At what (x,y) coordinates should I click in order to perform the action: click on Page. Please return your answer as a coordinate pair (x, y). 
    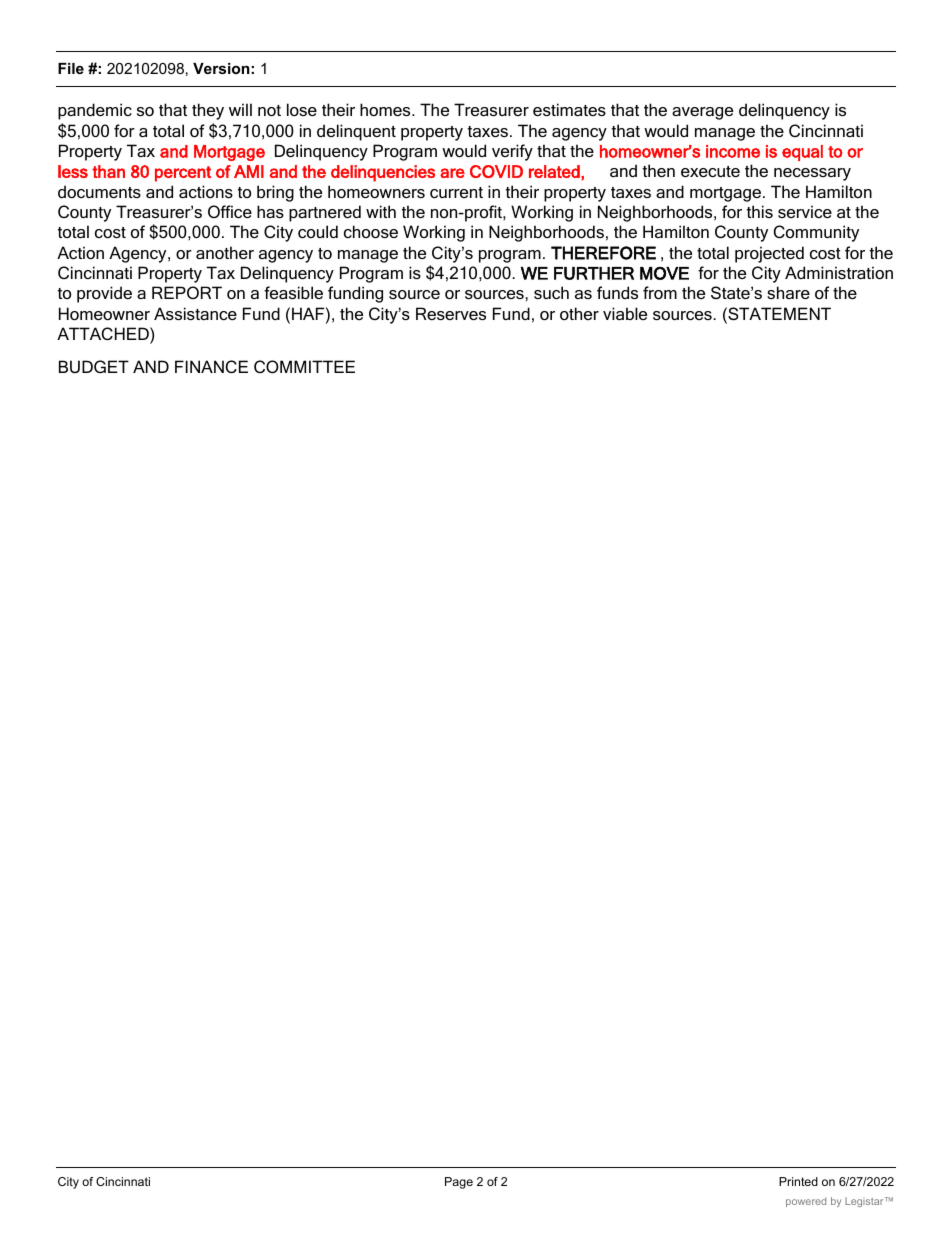
    Looking at the image, I should click on (459, 1183).
